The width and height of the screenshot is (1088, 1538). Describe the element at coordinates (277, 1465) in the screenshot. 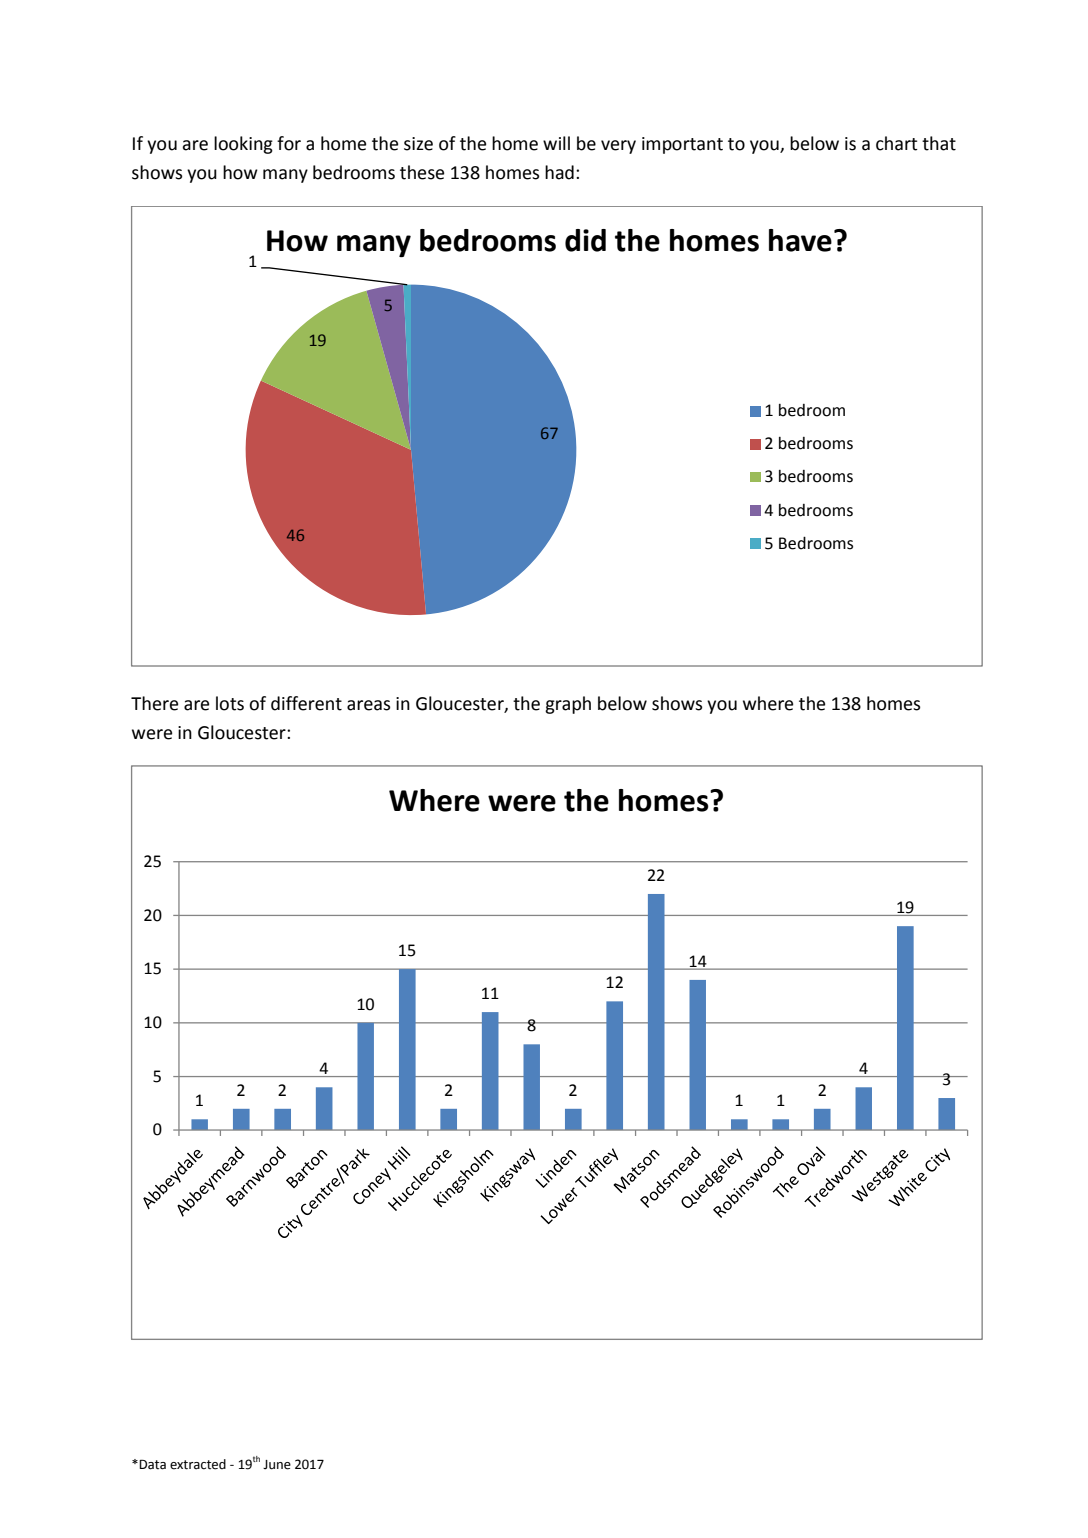

I see `June` at that location.
